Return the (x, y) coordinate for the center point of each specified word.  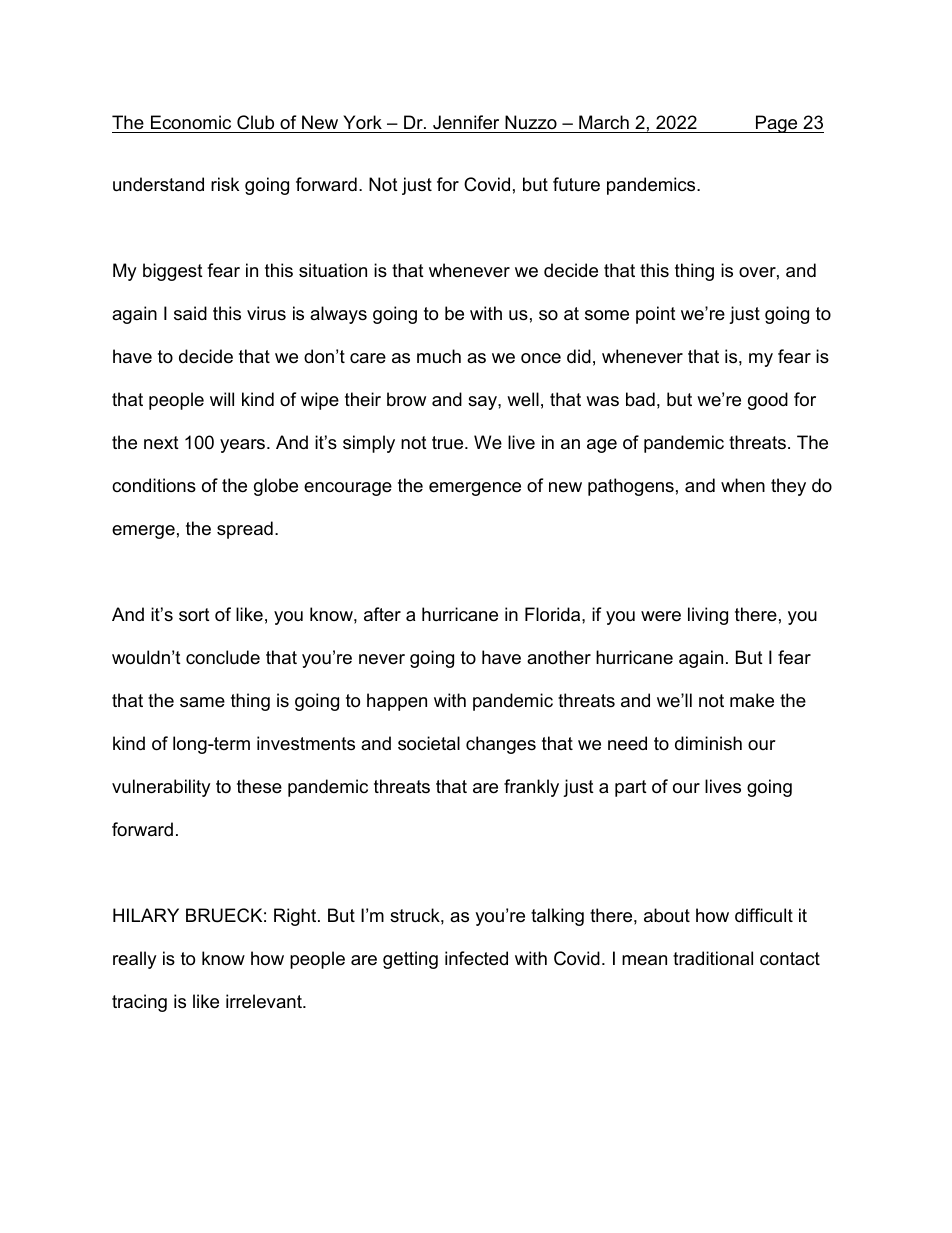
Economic (191, 122)
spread (245, 530)
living (708, 616)
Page (776, 124)
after (382, 614)
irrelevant (265, 1001)
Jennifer (466, 122)
